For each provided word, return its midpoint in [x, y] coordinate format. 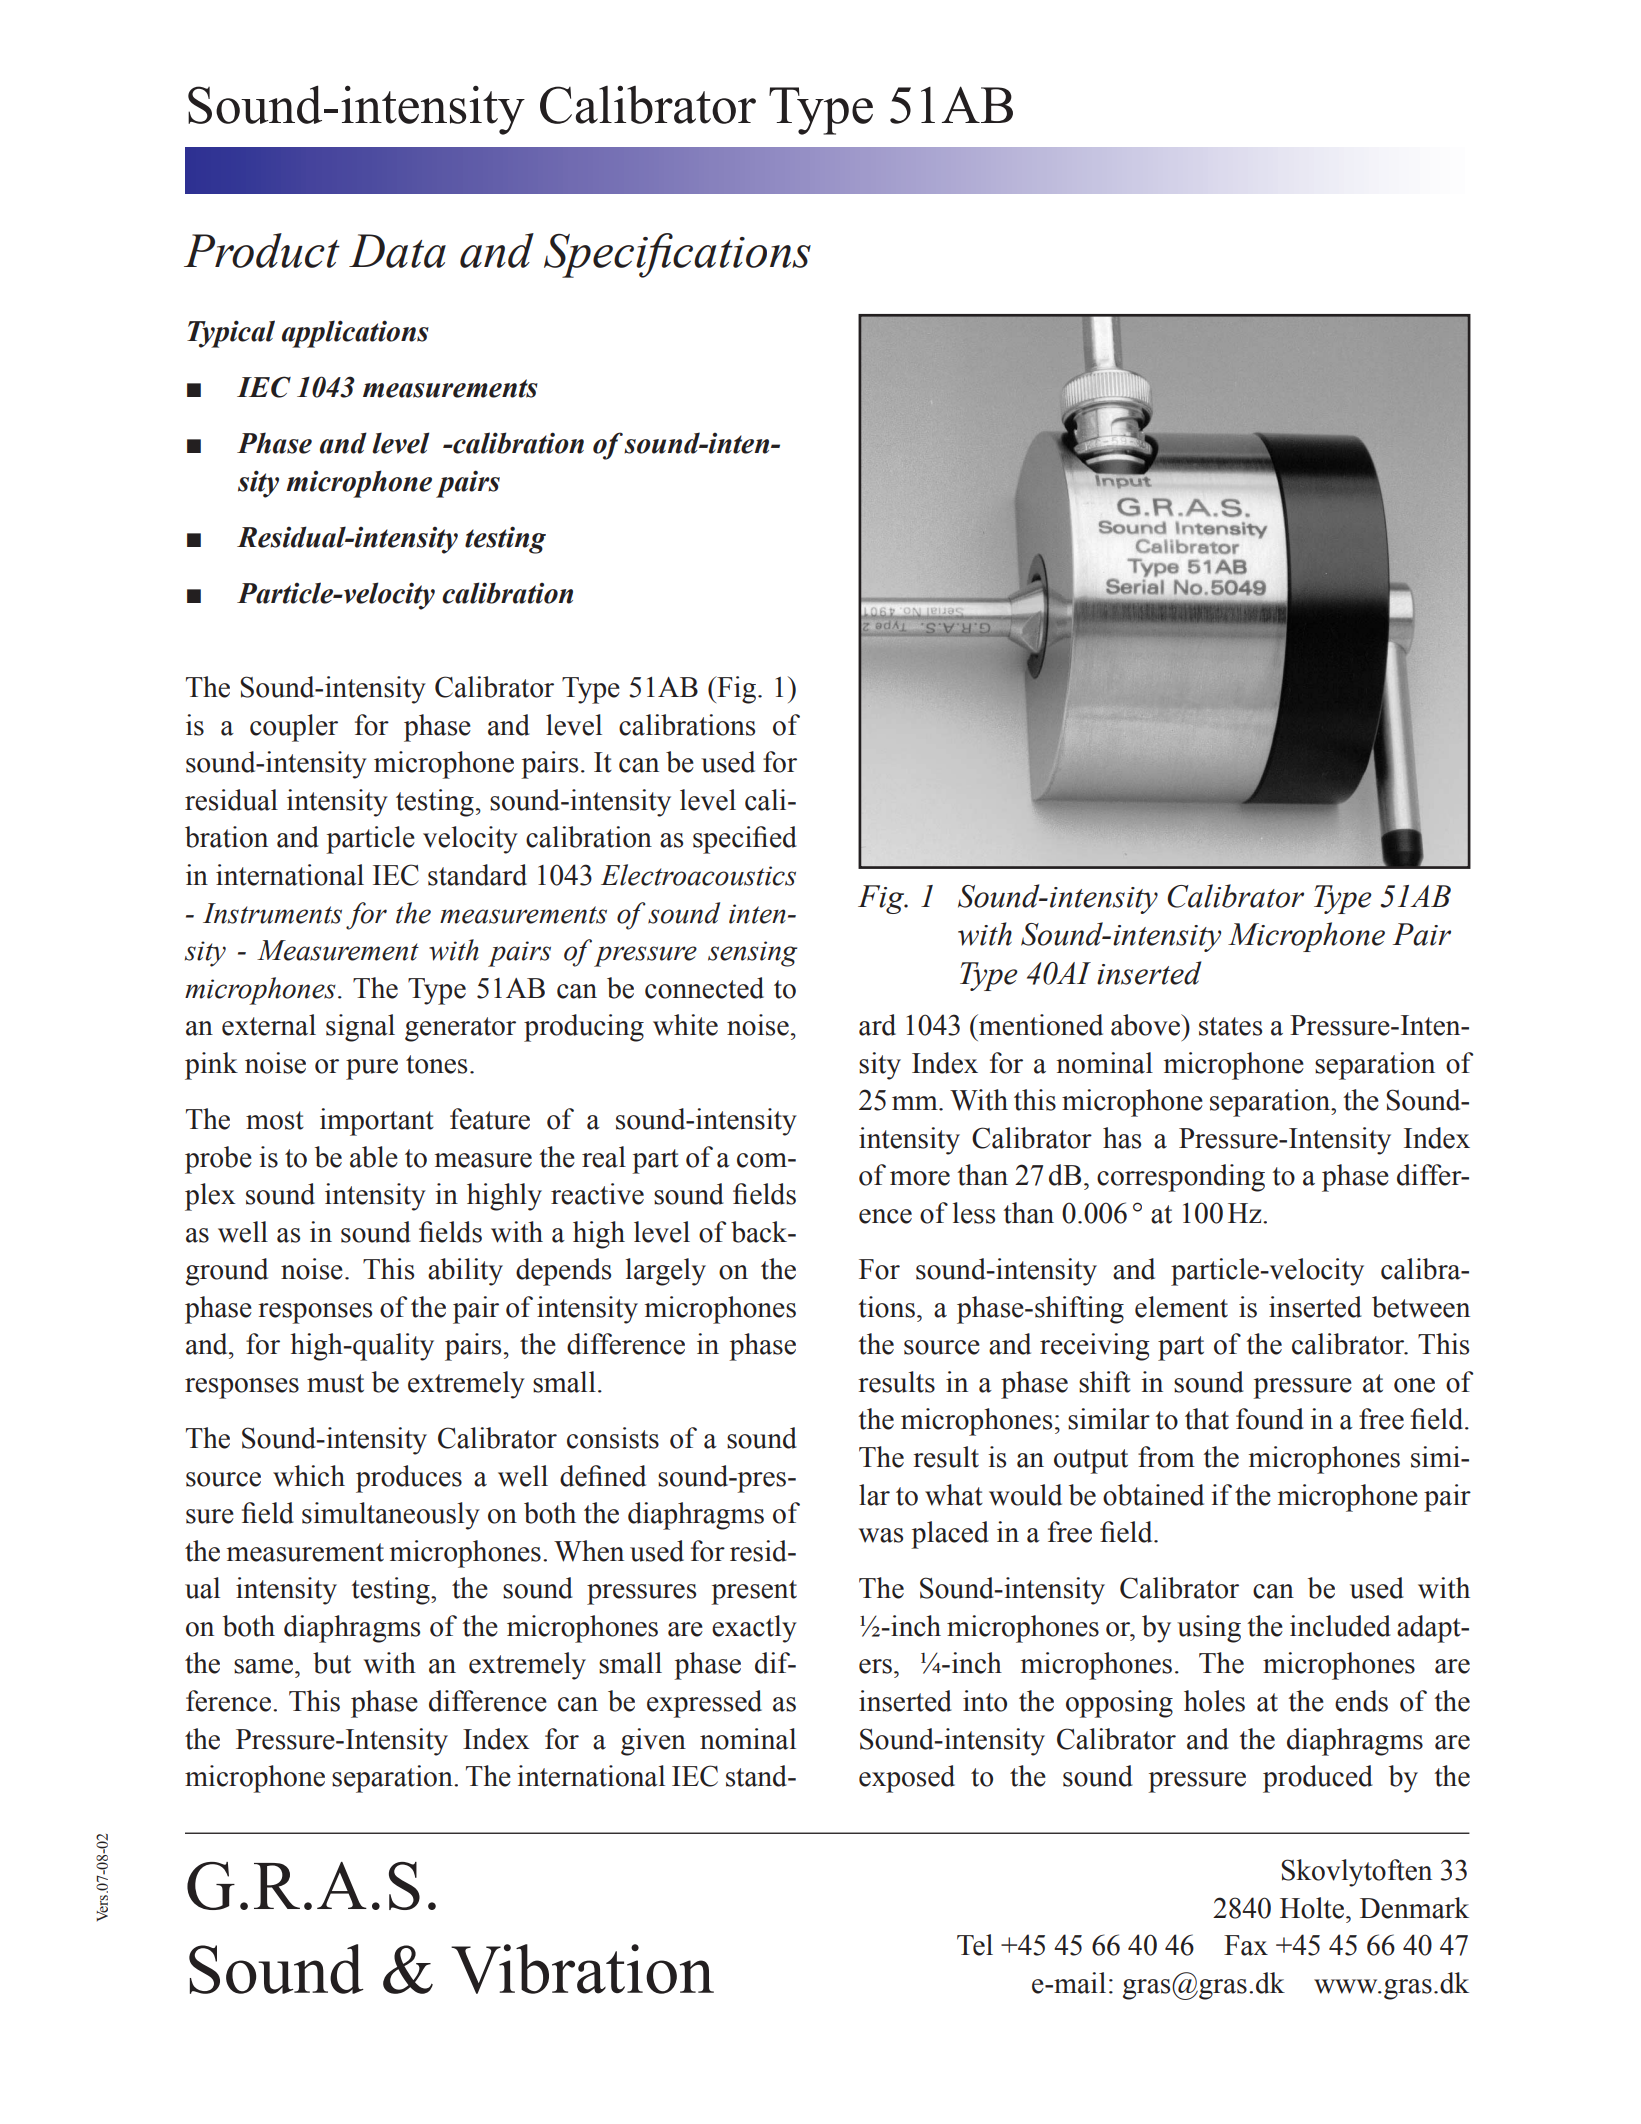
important [377, 1122]
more [920, 1178]
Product [262, 250]
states [1230, 1026]
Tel [975, 1945]
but [332, 1663]
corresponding [1181, 1178]
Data [397, 251]
